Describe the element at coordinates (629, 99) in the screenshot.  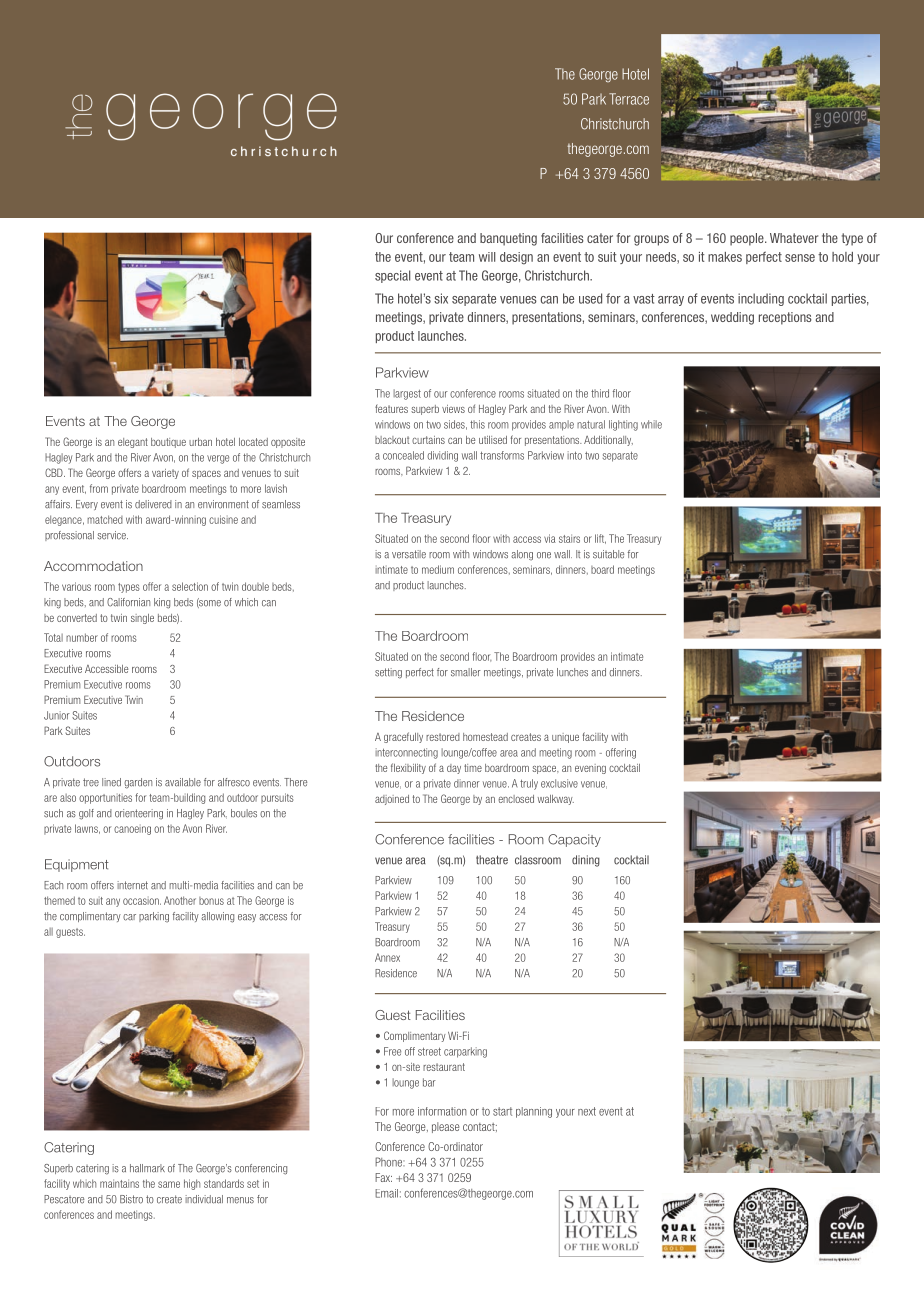
I see `Terrace` at that location.
